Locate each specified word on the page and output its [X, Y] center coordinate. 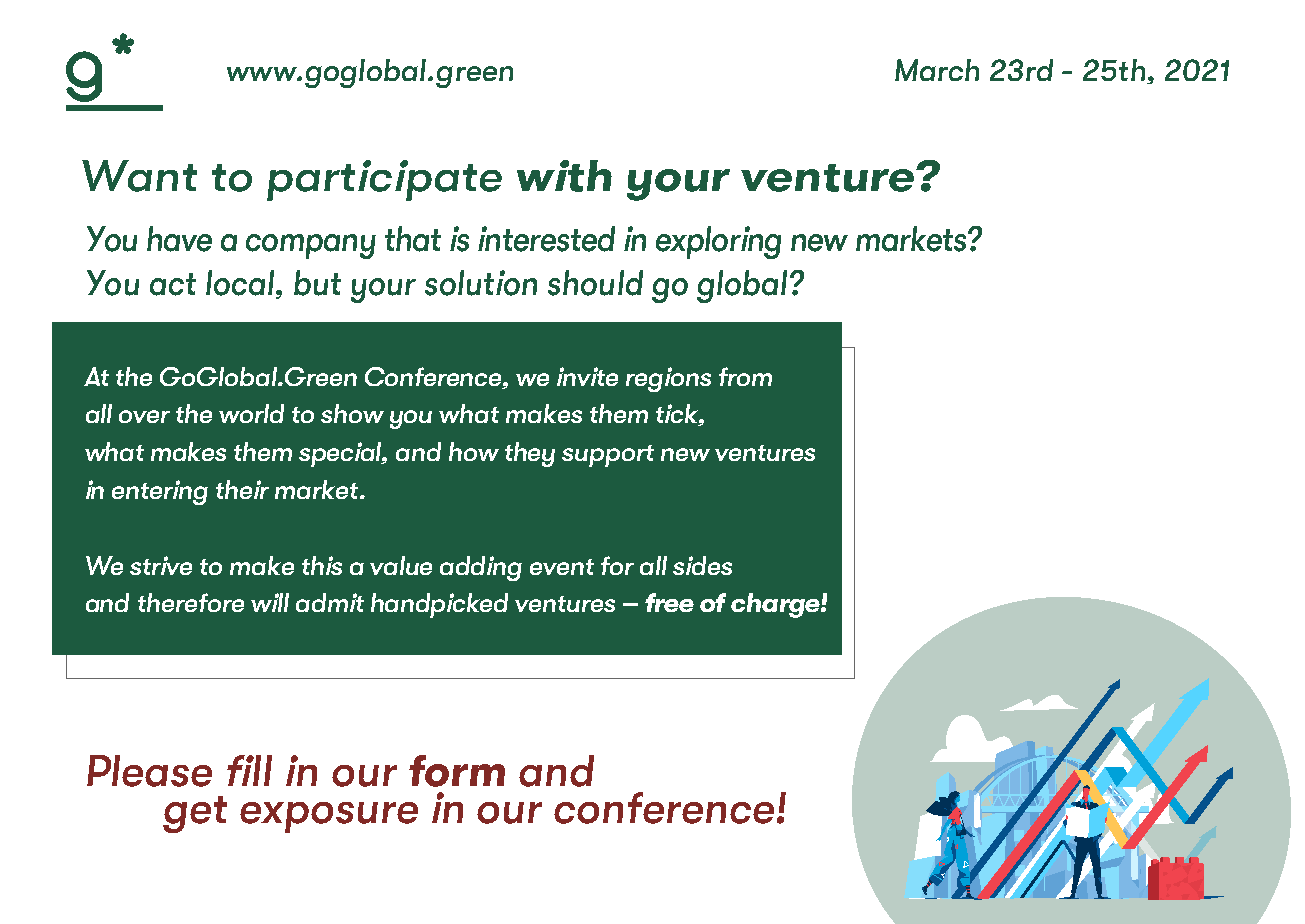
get [195, 814]
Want [139, 176]
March [937, 70]
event [562, 567]
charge [776, 605]
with [564, 176]
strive [161, 565]
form [457, 771]
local [240, 283]
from [745, 376]
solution [481, 283]
